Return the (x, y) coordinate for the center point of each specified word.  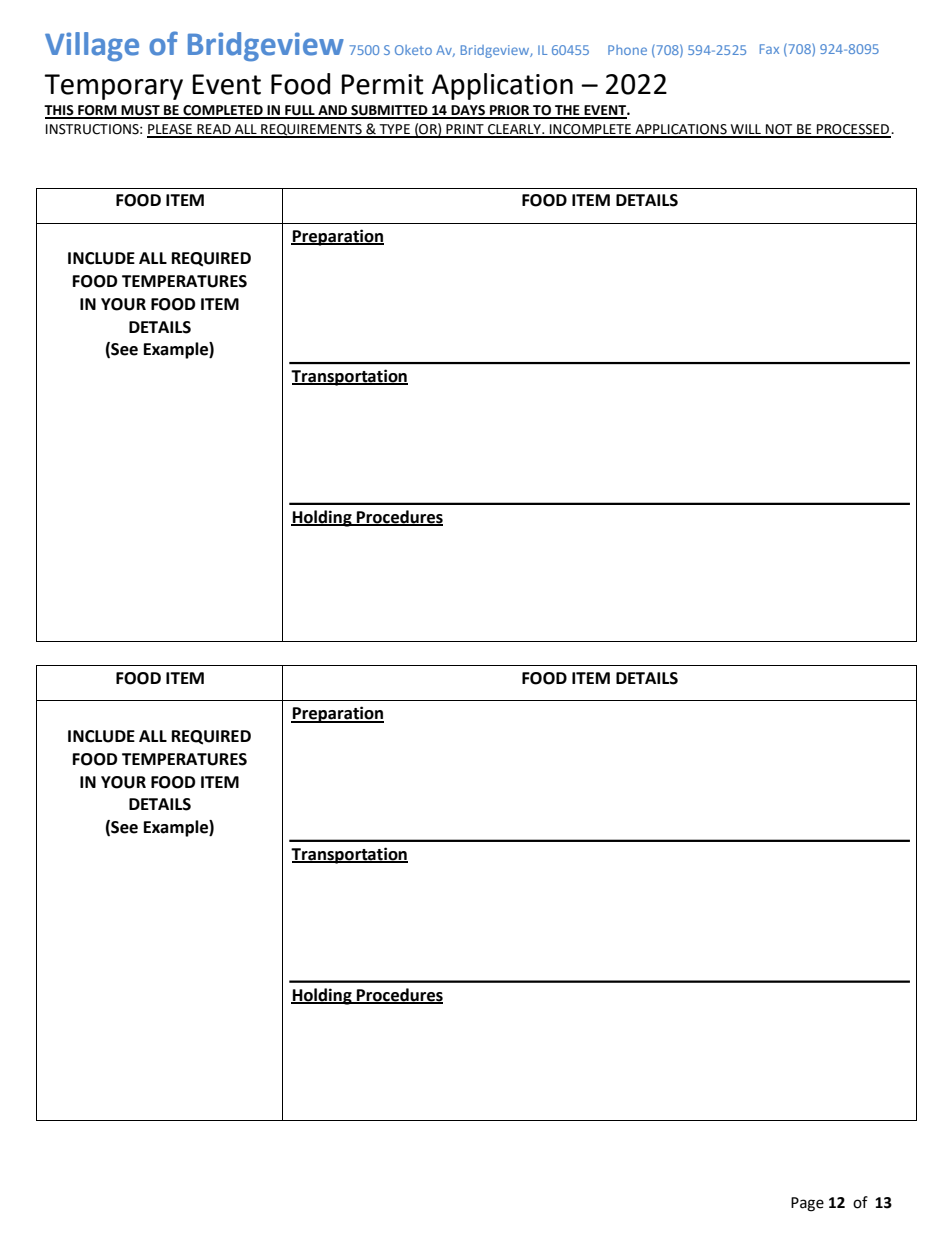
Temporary (113, 87)
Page (807, 1204)
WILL (746, 130)
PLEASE (170, 130)
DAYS (468, 111)
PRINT (465, 130)
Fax (769, 49)
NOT (779, 130)
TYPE (394, 130)
